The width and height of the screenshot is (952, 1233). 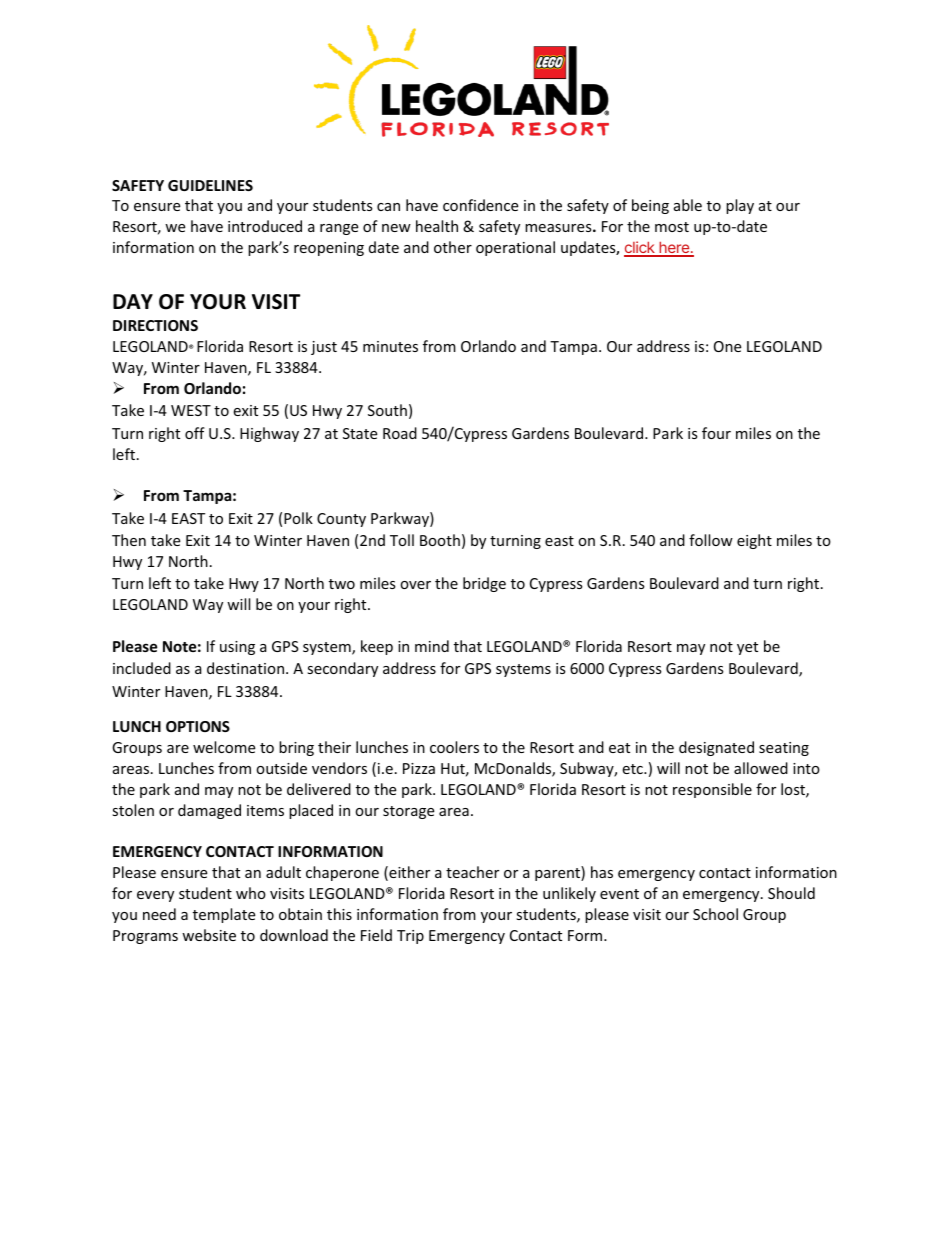 I want to click on play, so click(x=740, y=206).
